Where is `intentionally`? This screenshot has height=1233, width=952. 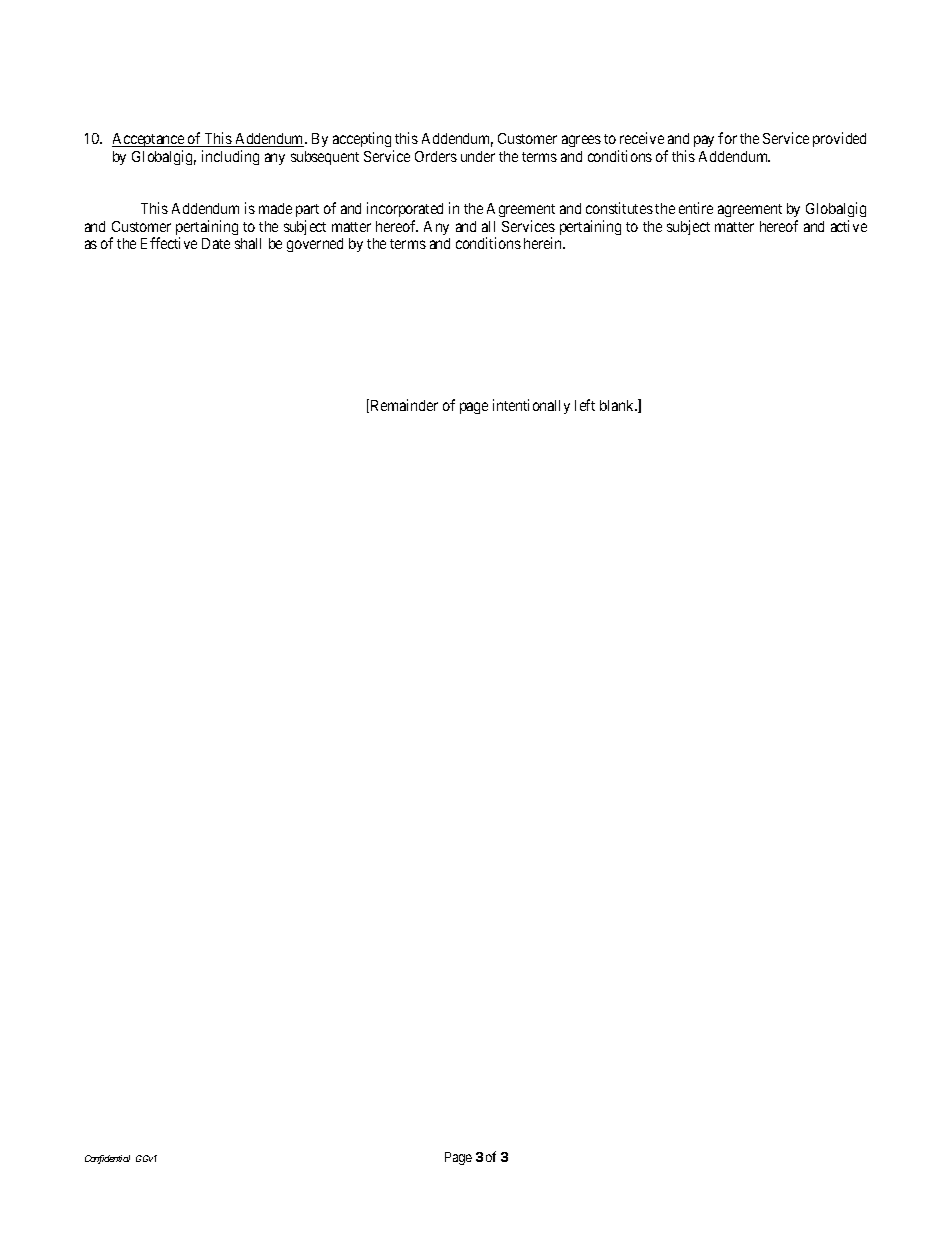 intentionally is located at coordinates (531, 406).
